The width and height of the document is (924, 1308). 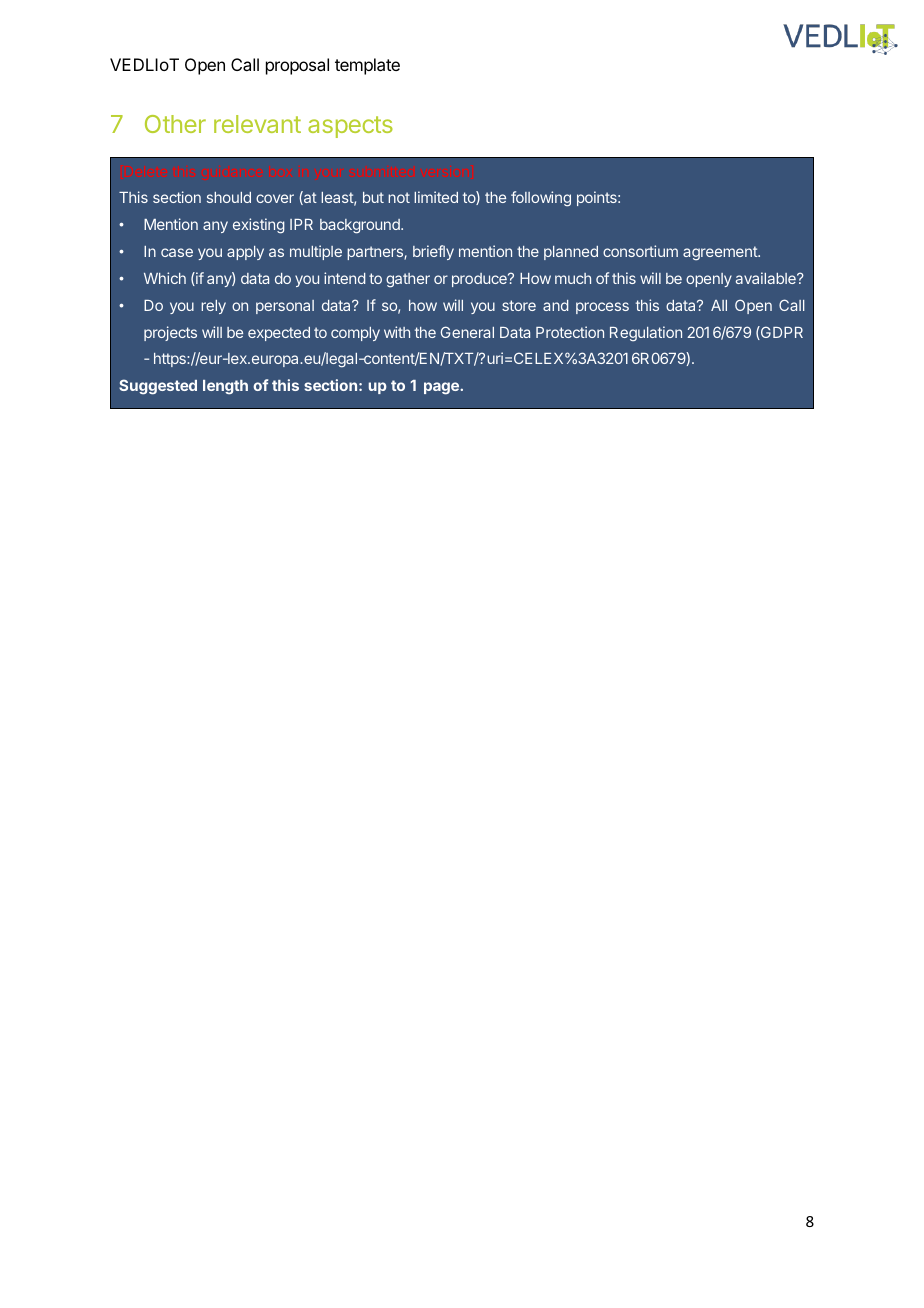 What do you see at coordinates (467, 332) in the document?
I see `General` at bounding box center [467, 332].
